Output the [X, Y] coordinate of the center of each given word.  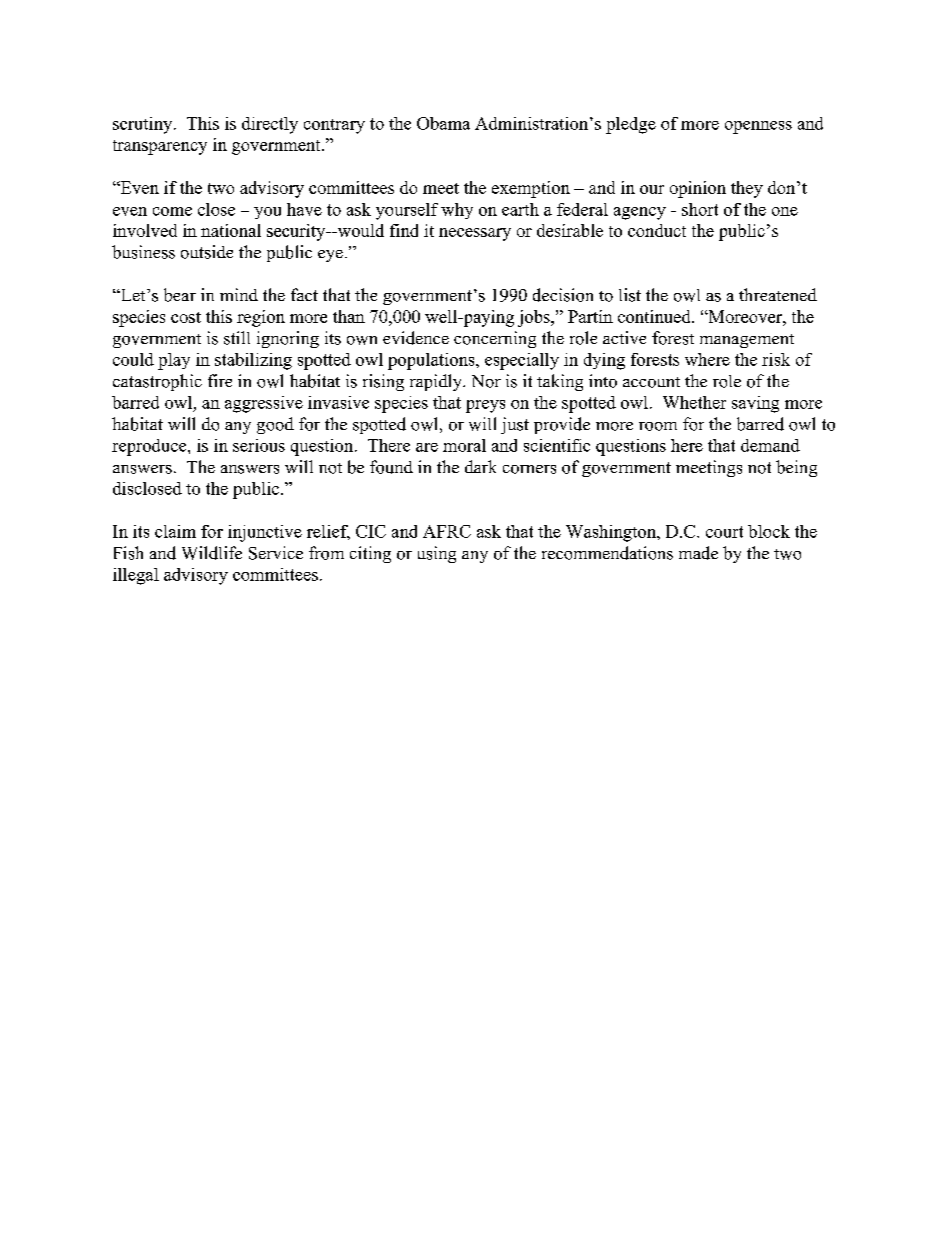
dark [480, 466]
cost [186, 317]
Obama [443, 123]
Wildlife [212, 553]
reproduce [150, 447]
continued [655, 316]
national [231, 230]
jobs [535, 318]
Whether [694, 402]
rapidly [437, 382]
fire [220, 380]
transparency [160, 147]
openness [758, 127]
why [457, 211]
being [796, 468]
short [700, 209]
